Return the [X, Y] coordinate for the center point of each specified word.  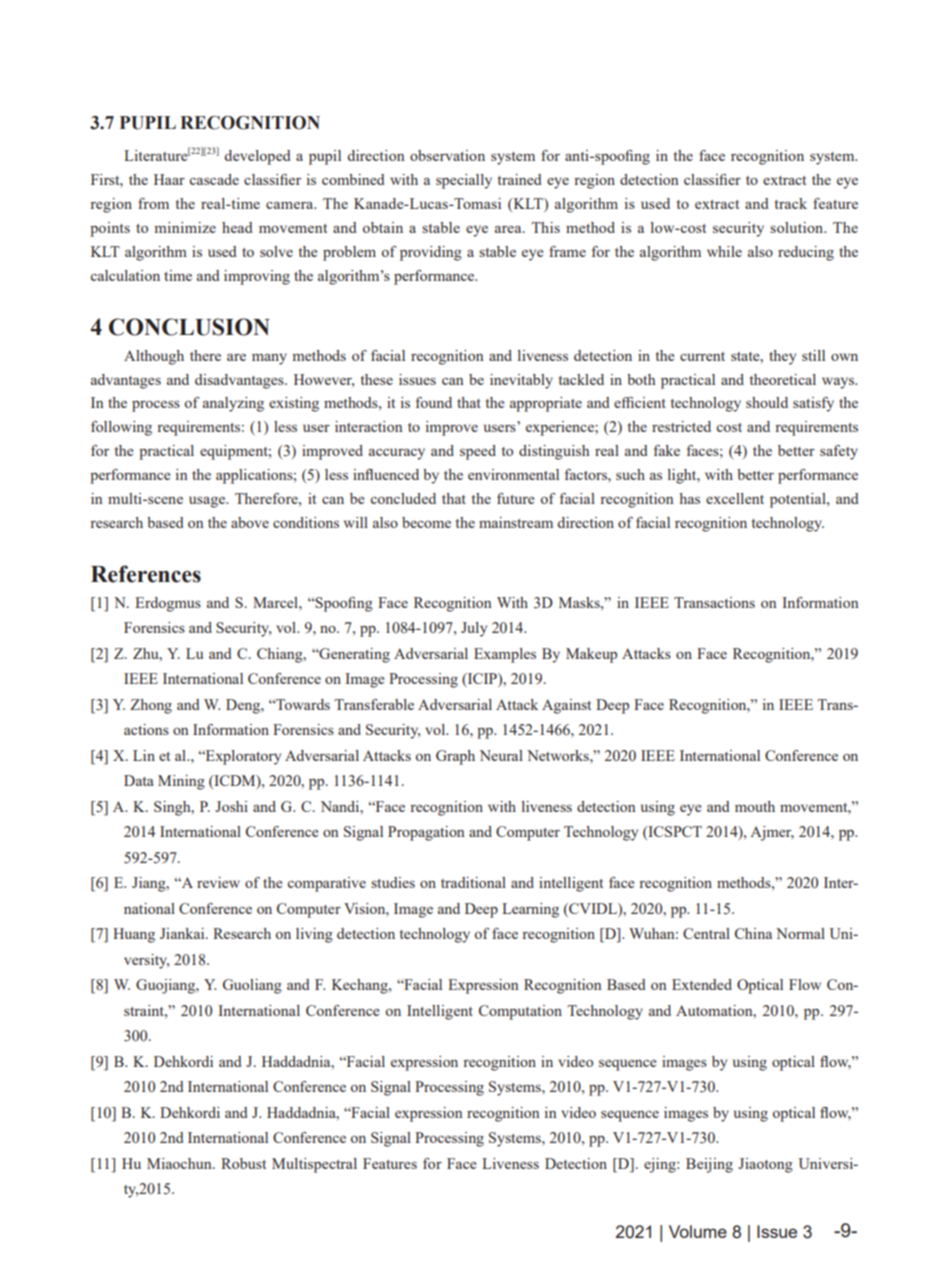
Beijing [709, 1165]
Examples [505, 655]
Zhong [151, 706]
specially [464, 181]
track [791, 203]
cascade [214, 179]
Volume [698, 1231]
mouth [755, 806]
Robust [243, 1163]
